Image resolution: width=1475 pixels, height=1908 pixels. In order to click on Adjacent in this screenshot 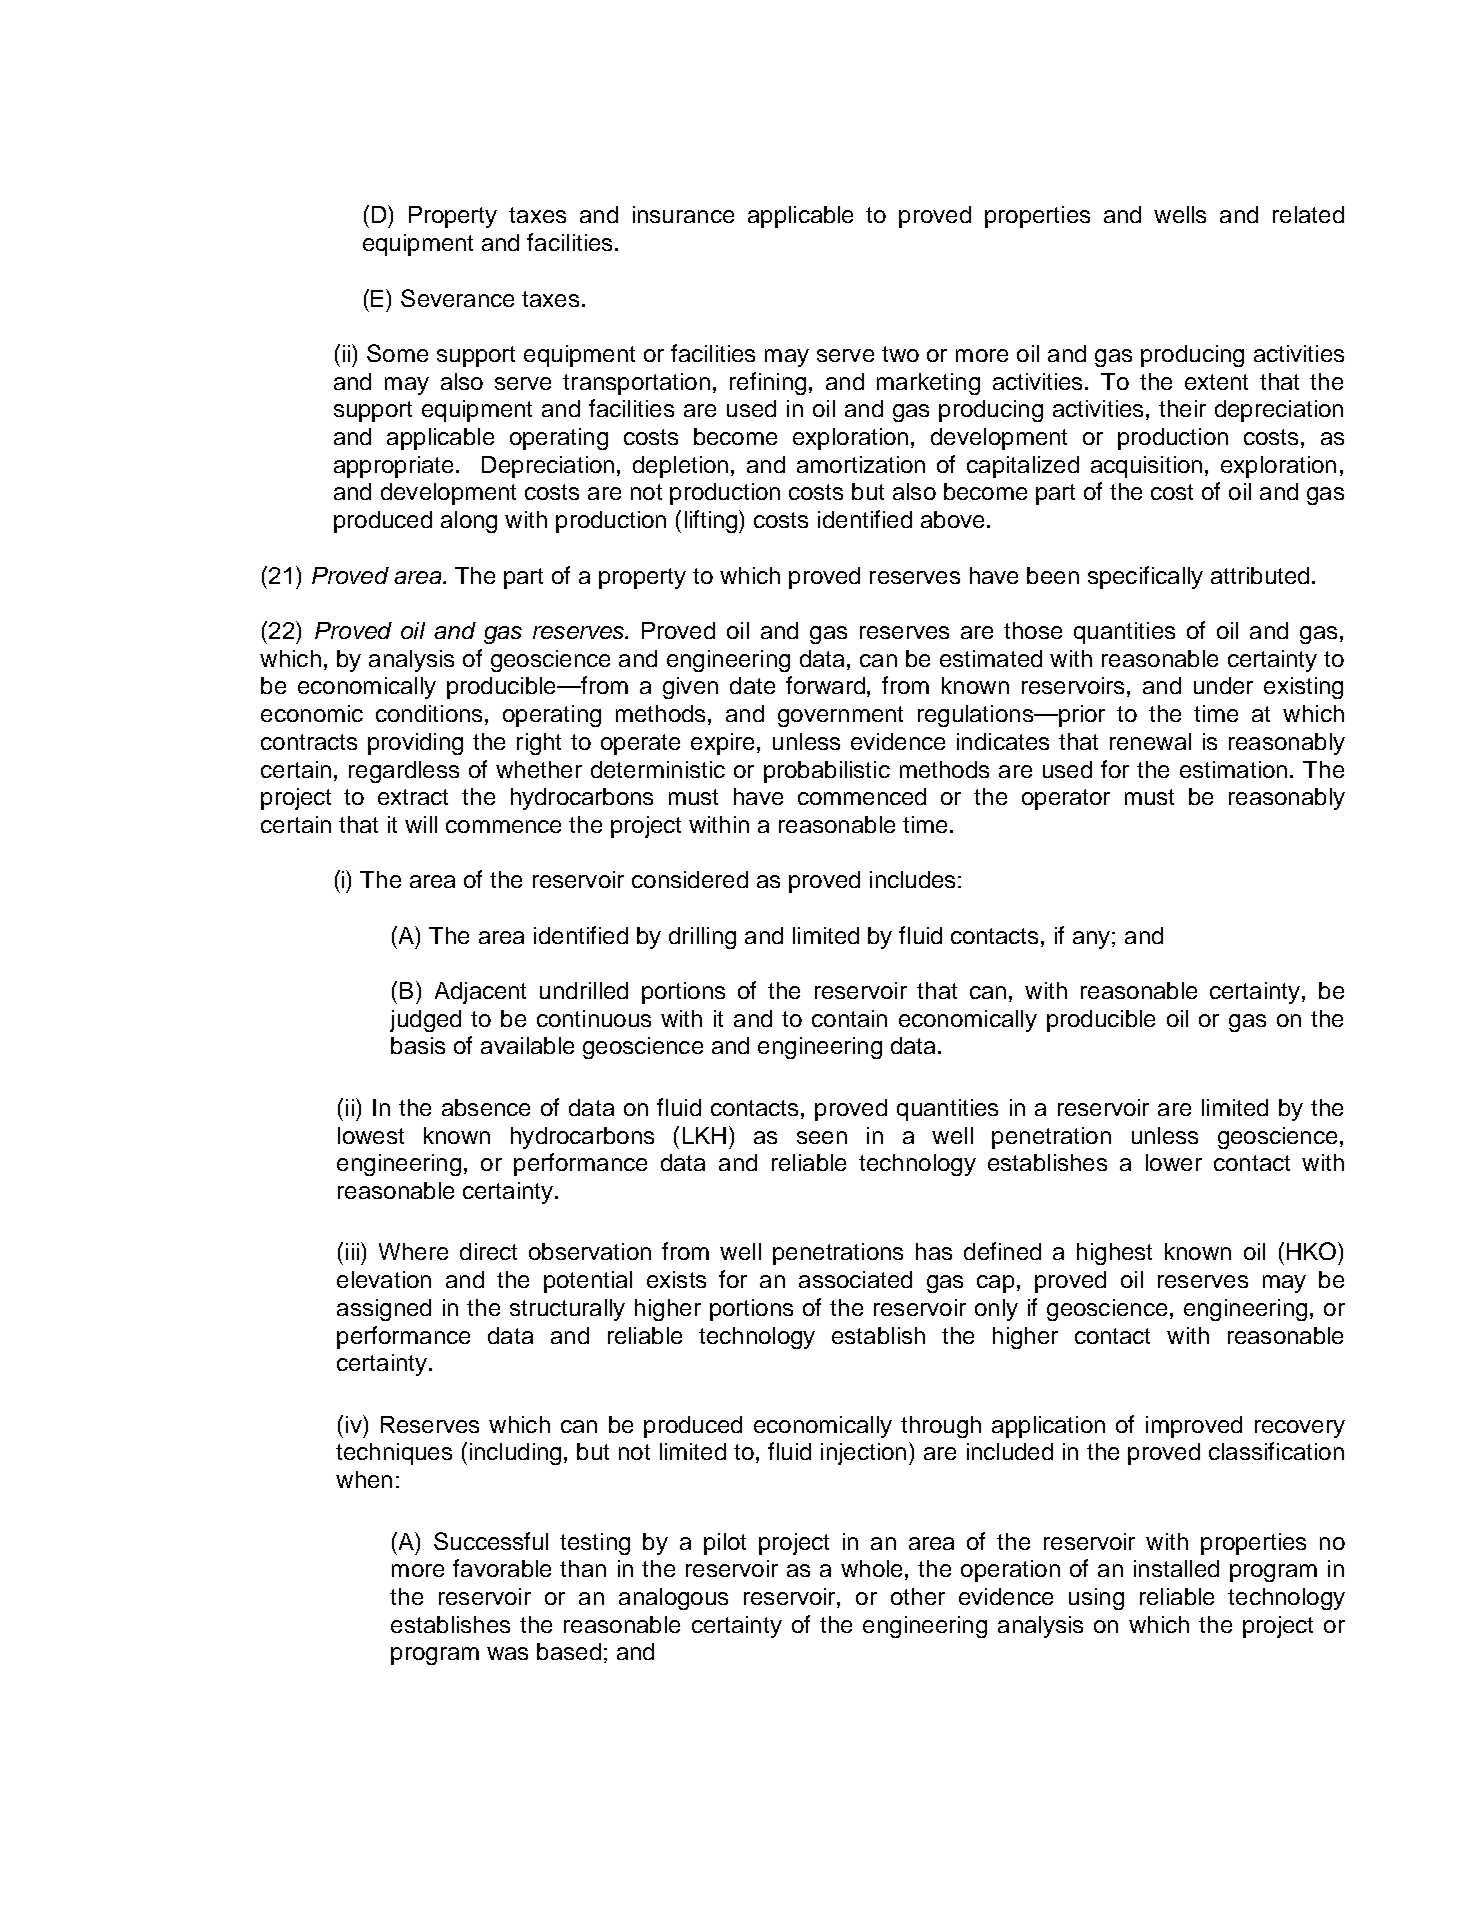, I will do `click(480, 993)`.
